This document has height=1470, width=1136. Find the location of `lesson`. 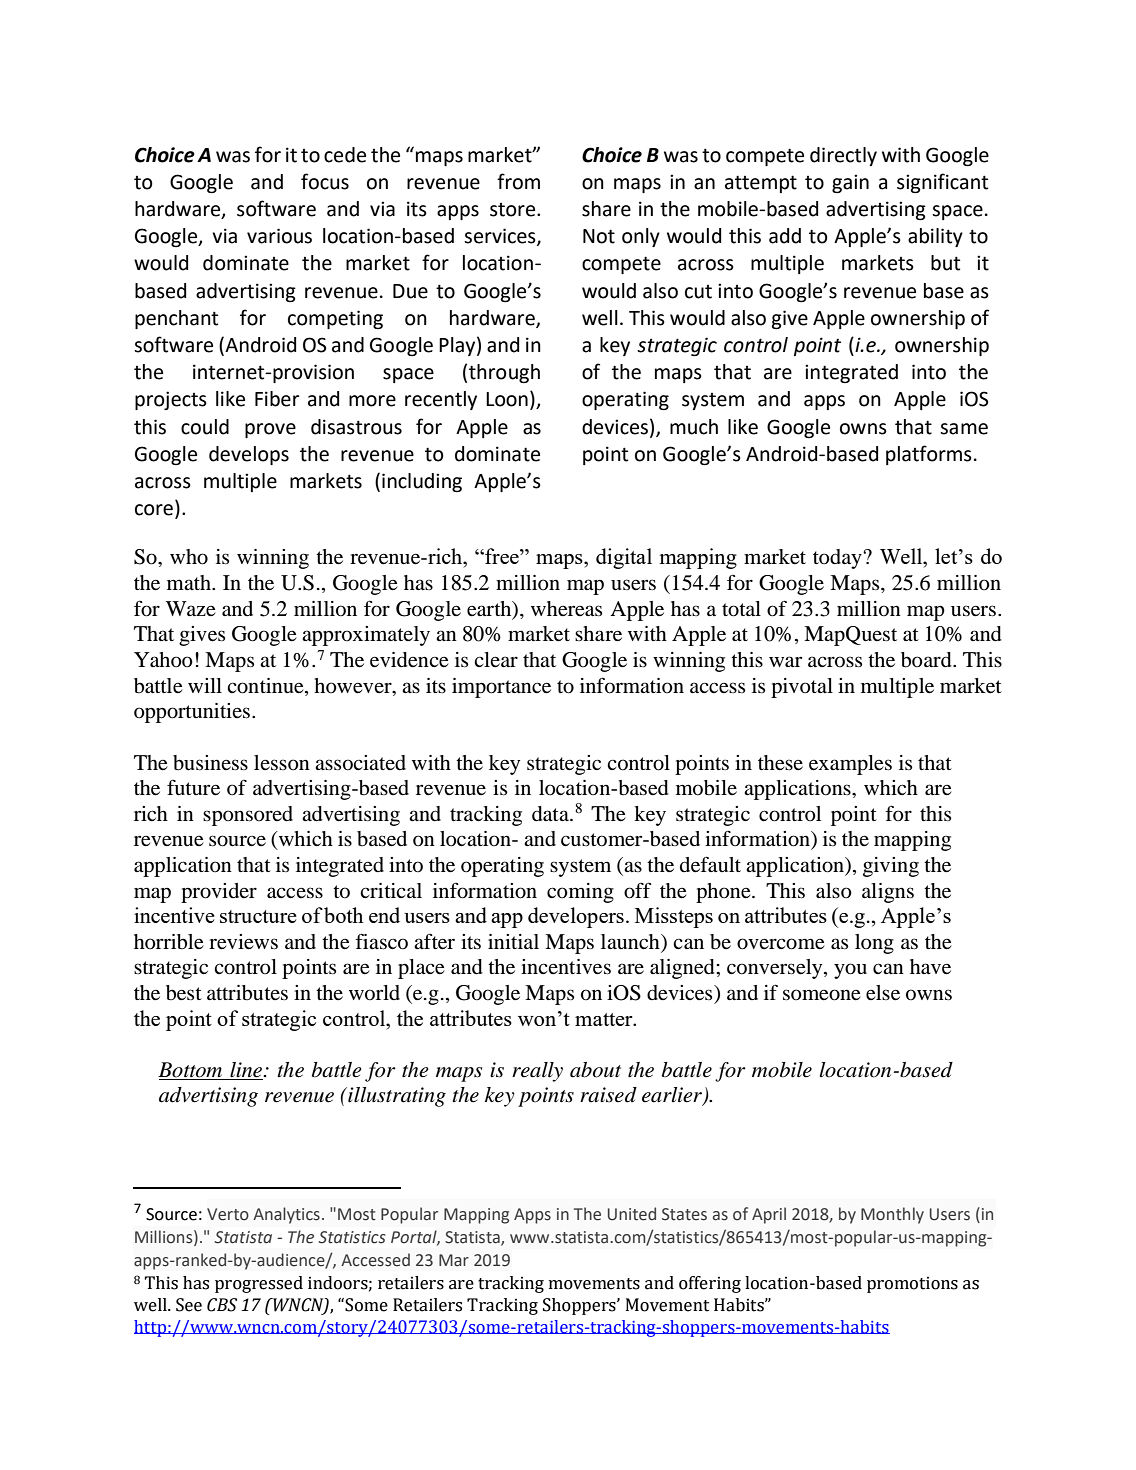

lesson is located at coordinates (282, 763).
